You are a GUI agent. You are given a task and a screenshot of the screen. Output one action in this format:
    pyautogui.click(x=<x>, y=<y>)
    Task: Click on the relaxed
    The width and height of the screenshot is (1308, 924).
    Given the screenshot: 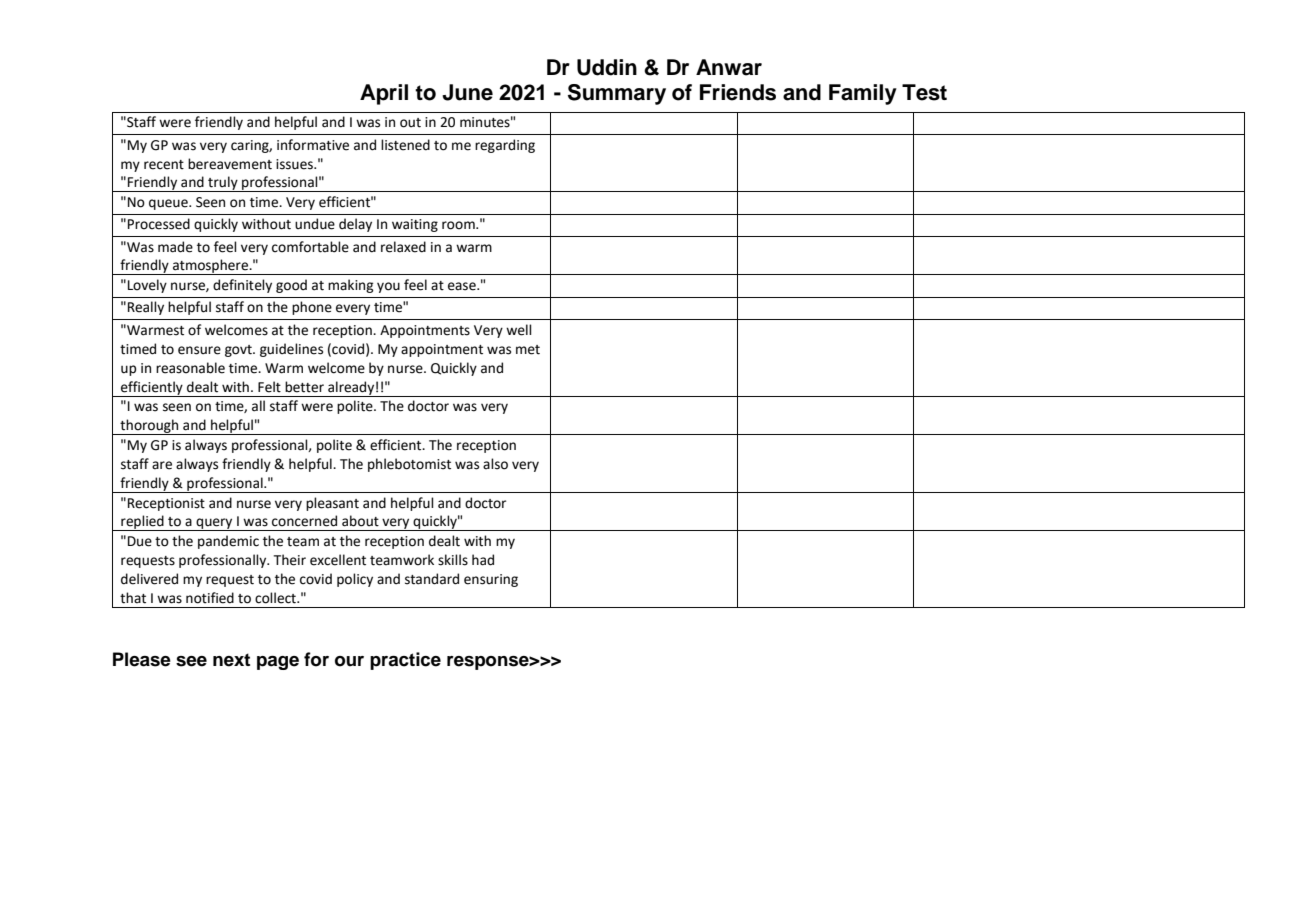 What is the action you would take?
    pyautogui.click(x=403, y=247)
